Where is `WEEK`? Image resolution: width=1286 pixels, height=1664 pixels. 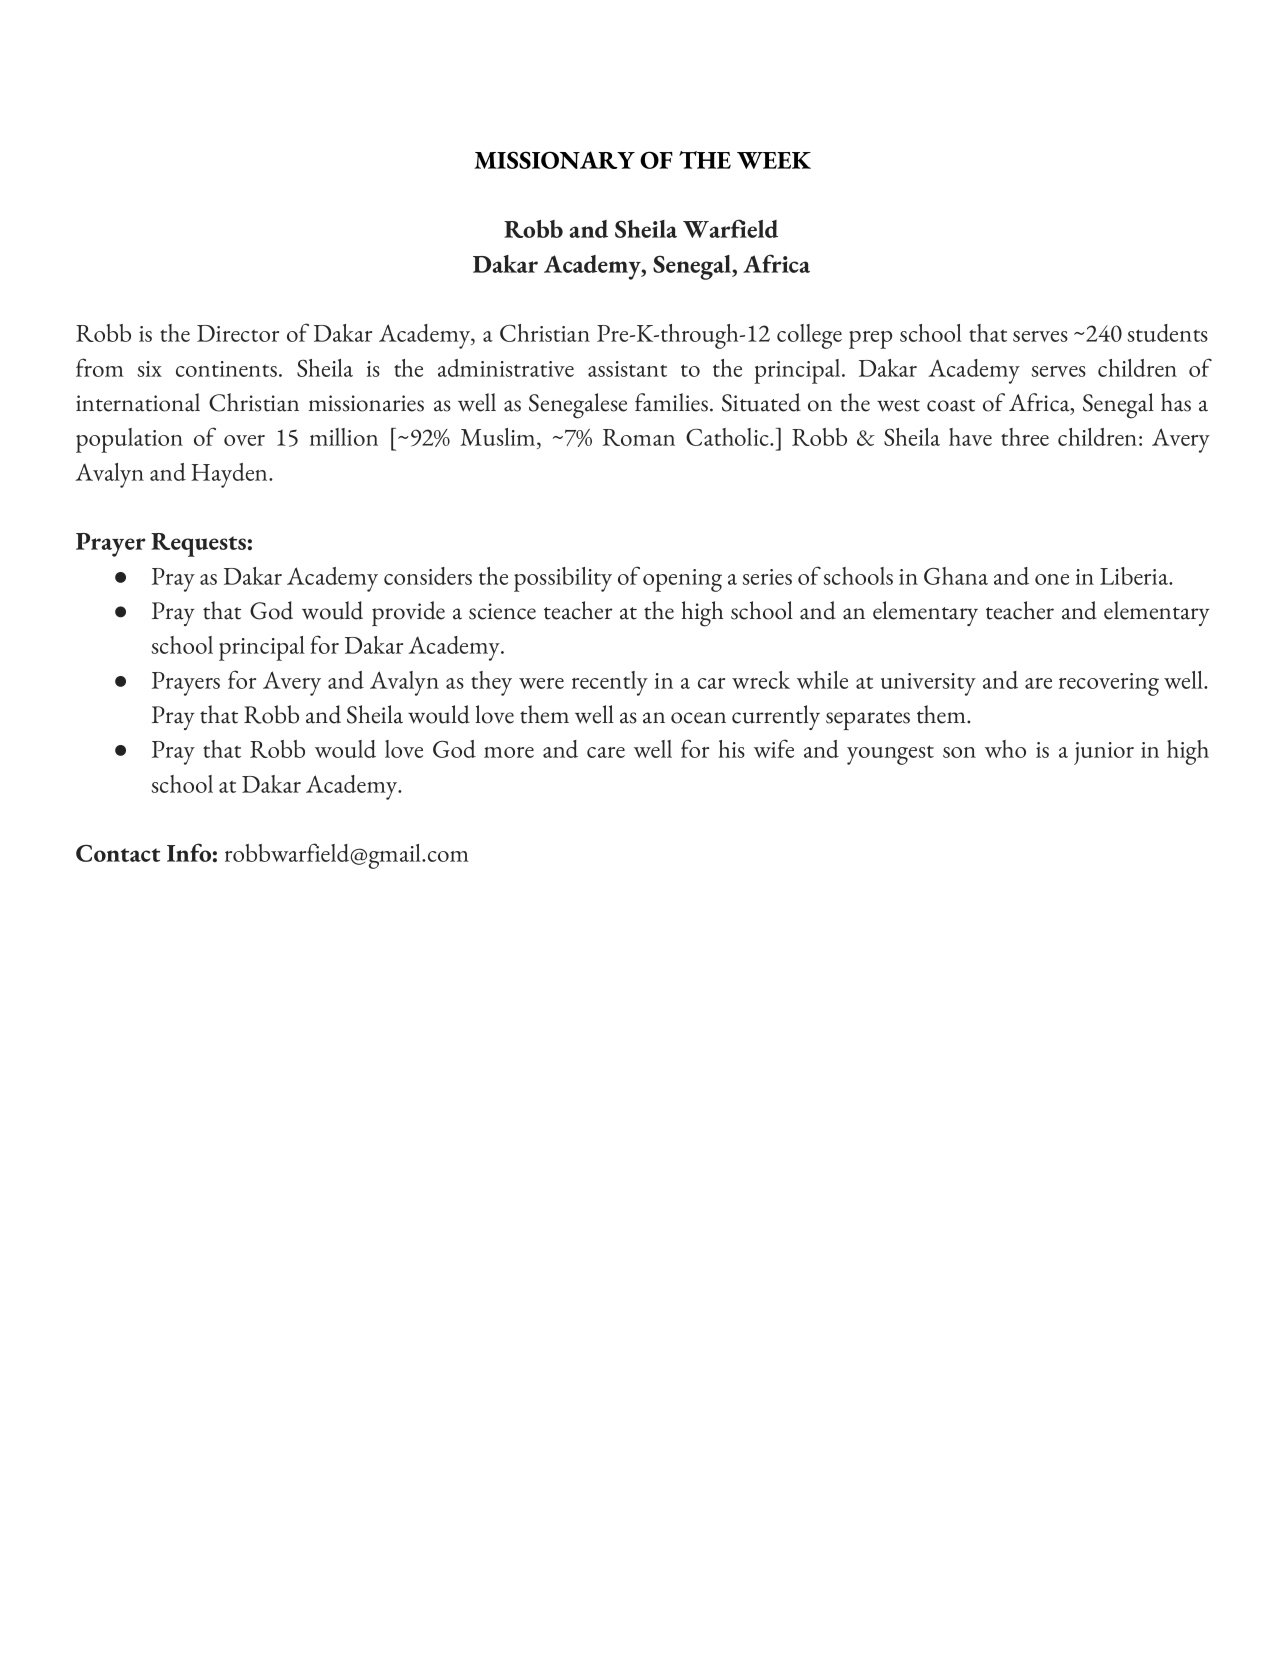 WEEK is located at coordinates (774, 160).
